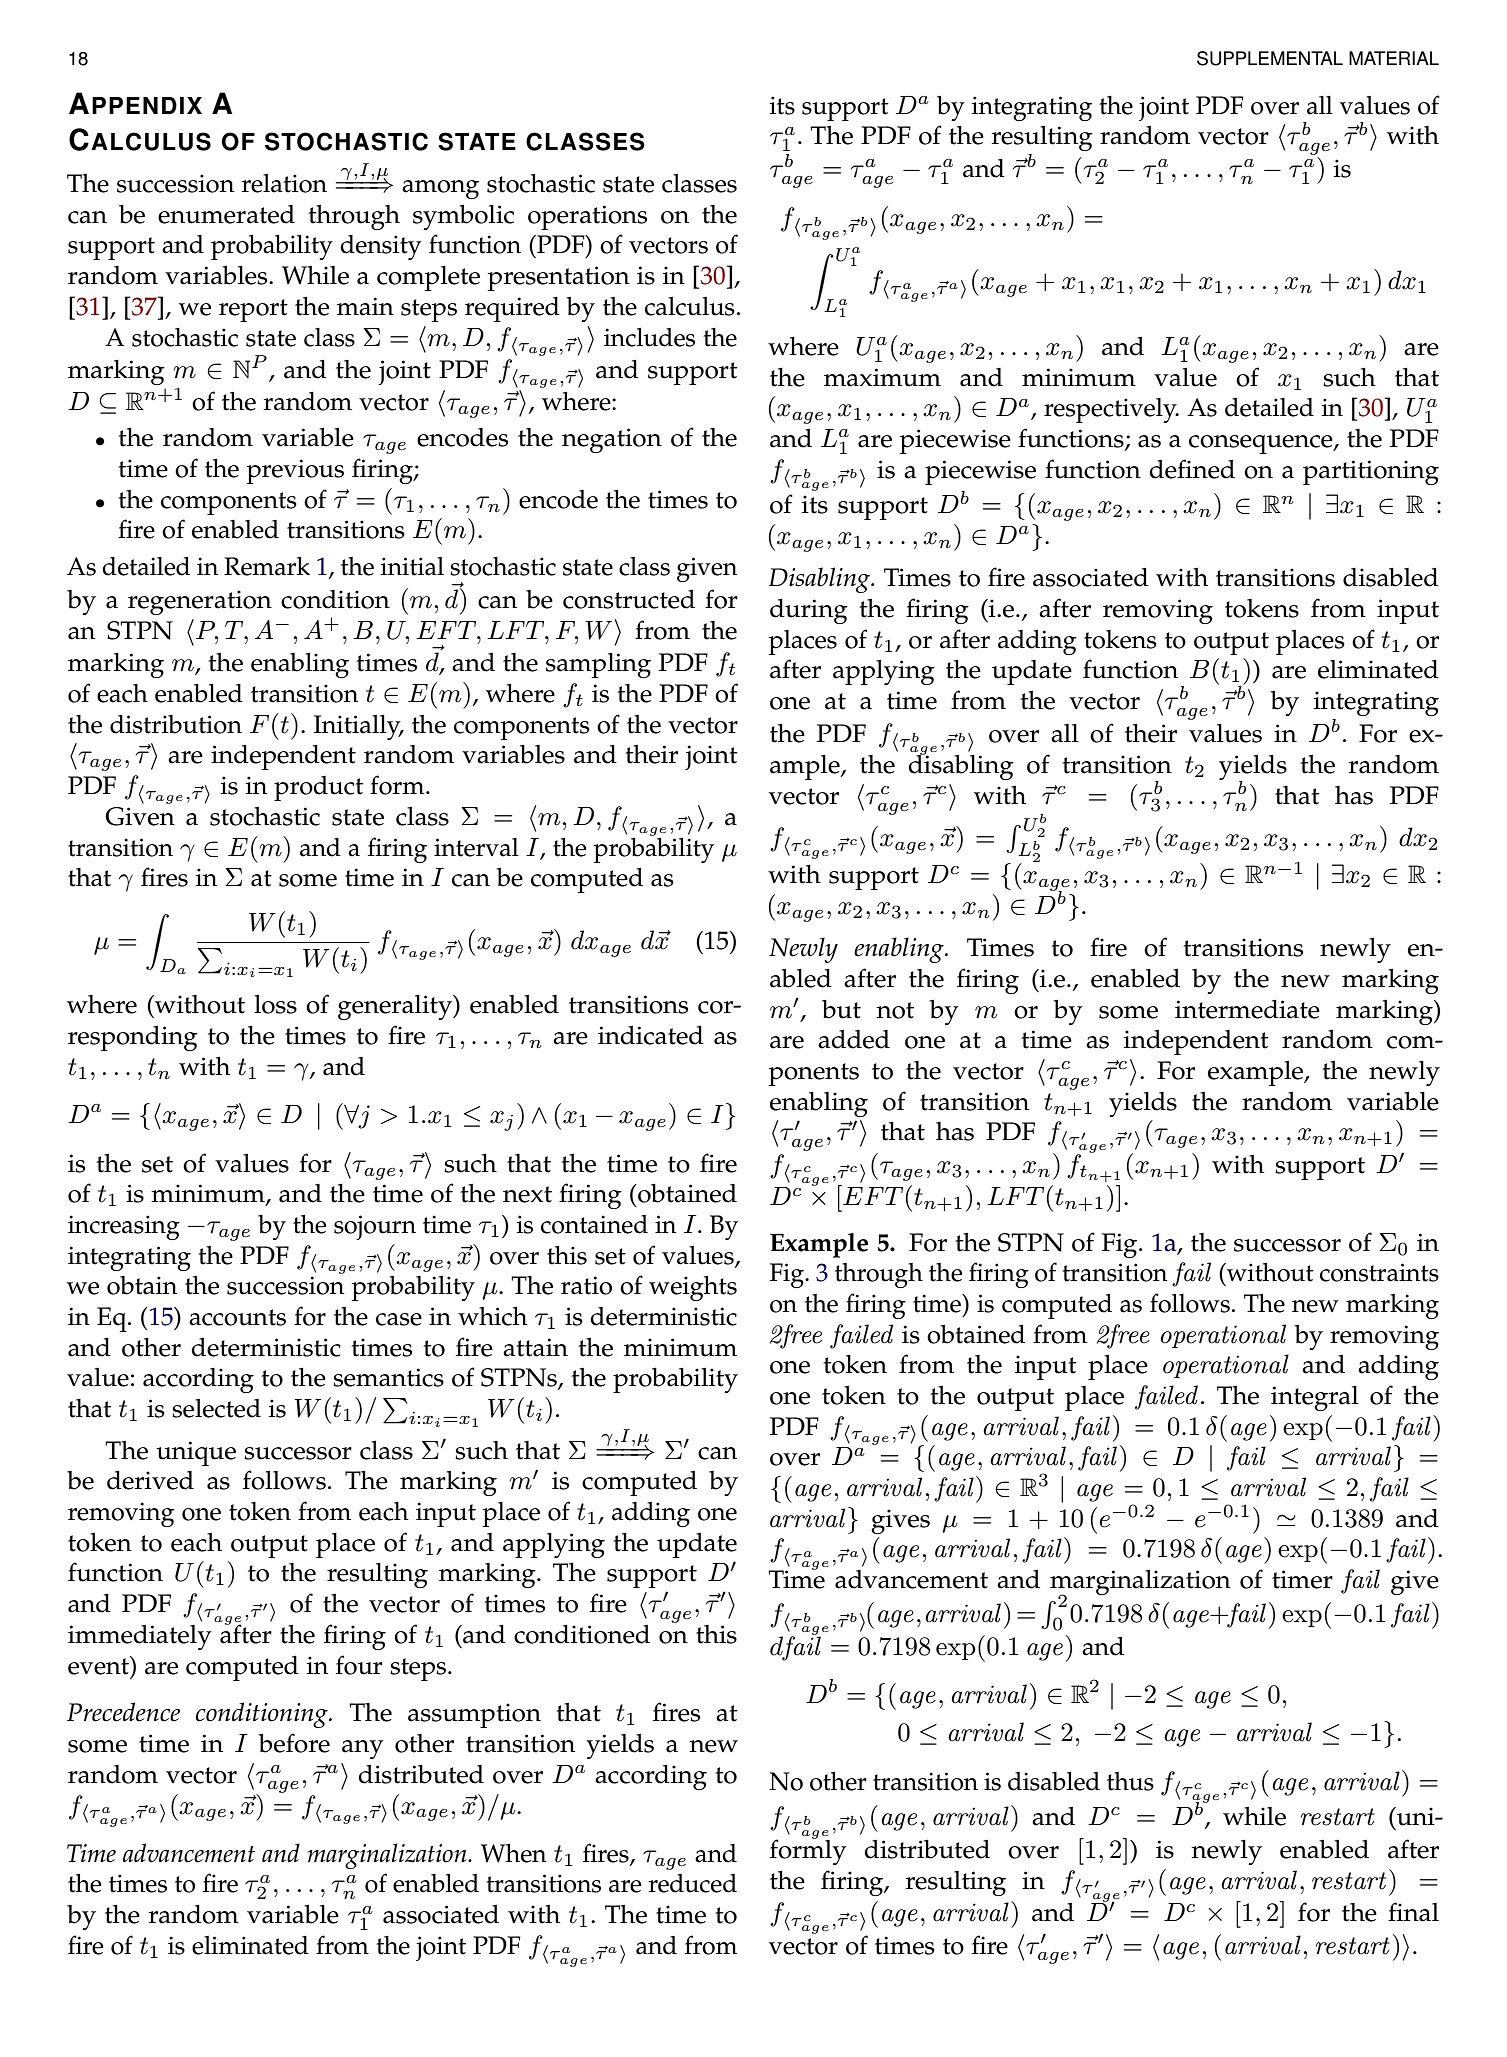  What do you see at coordinates (854, 1039) in the screenshot?
I see `added` at bounding box center [854, 1039].
